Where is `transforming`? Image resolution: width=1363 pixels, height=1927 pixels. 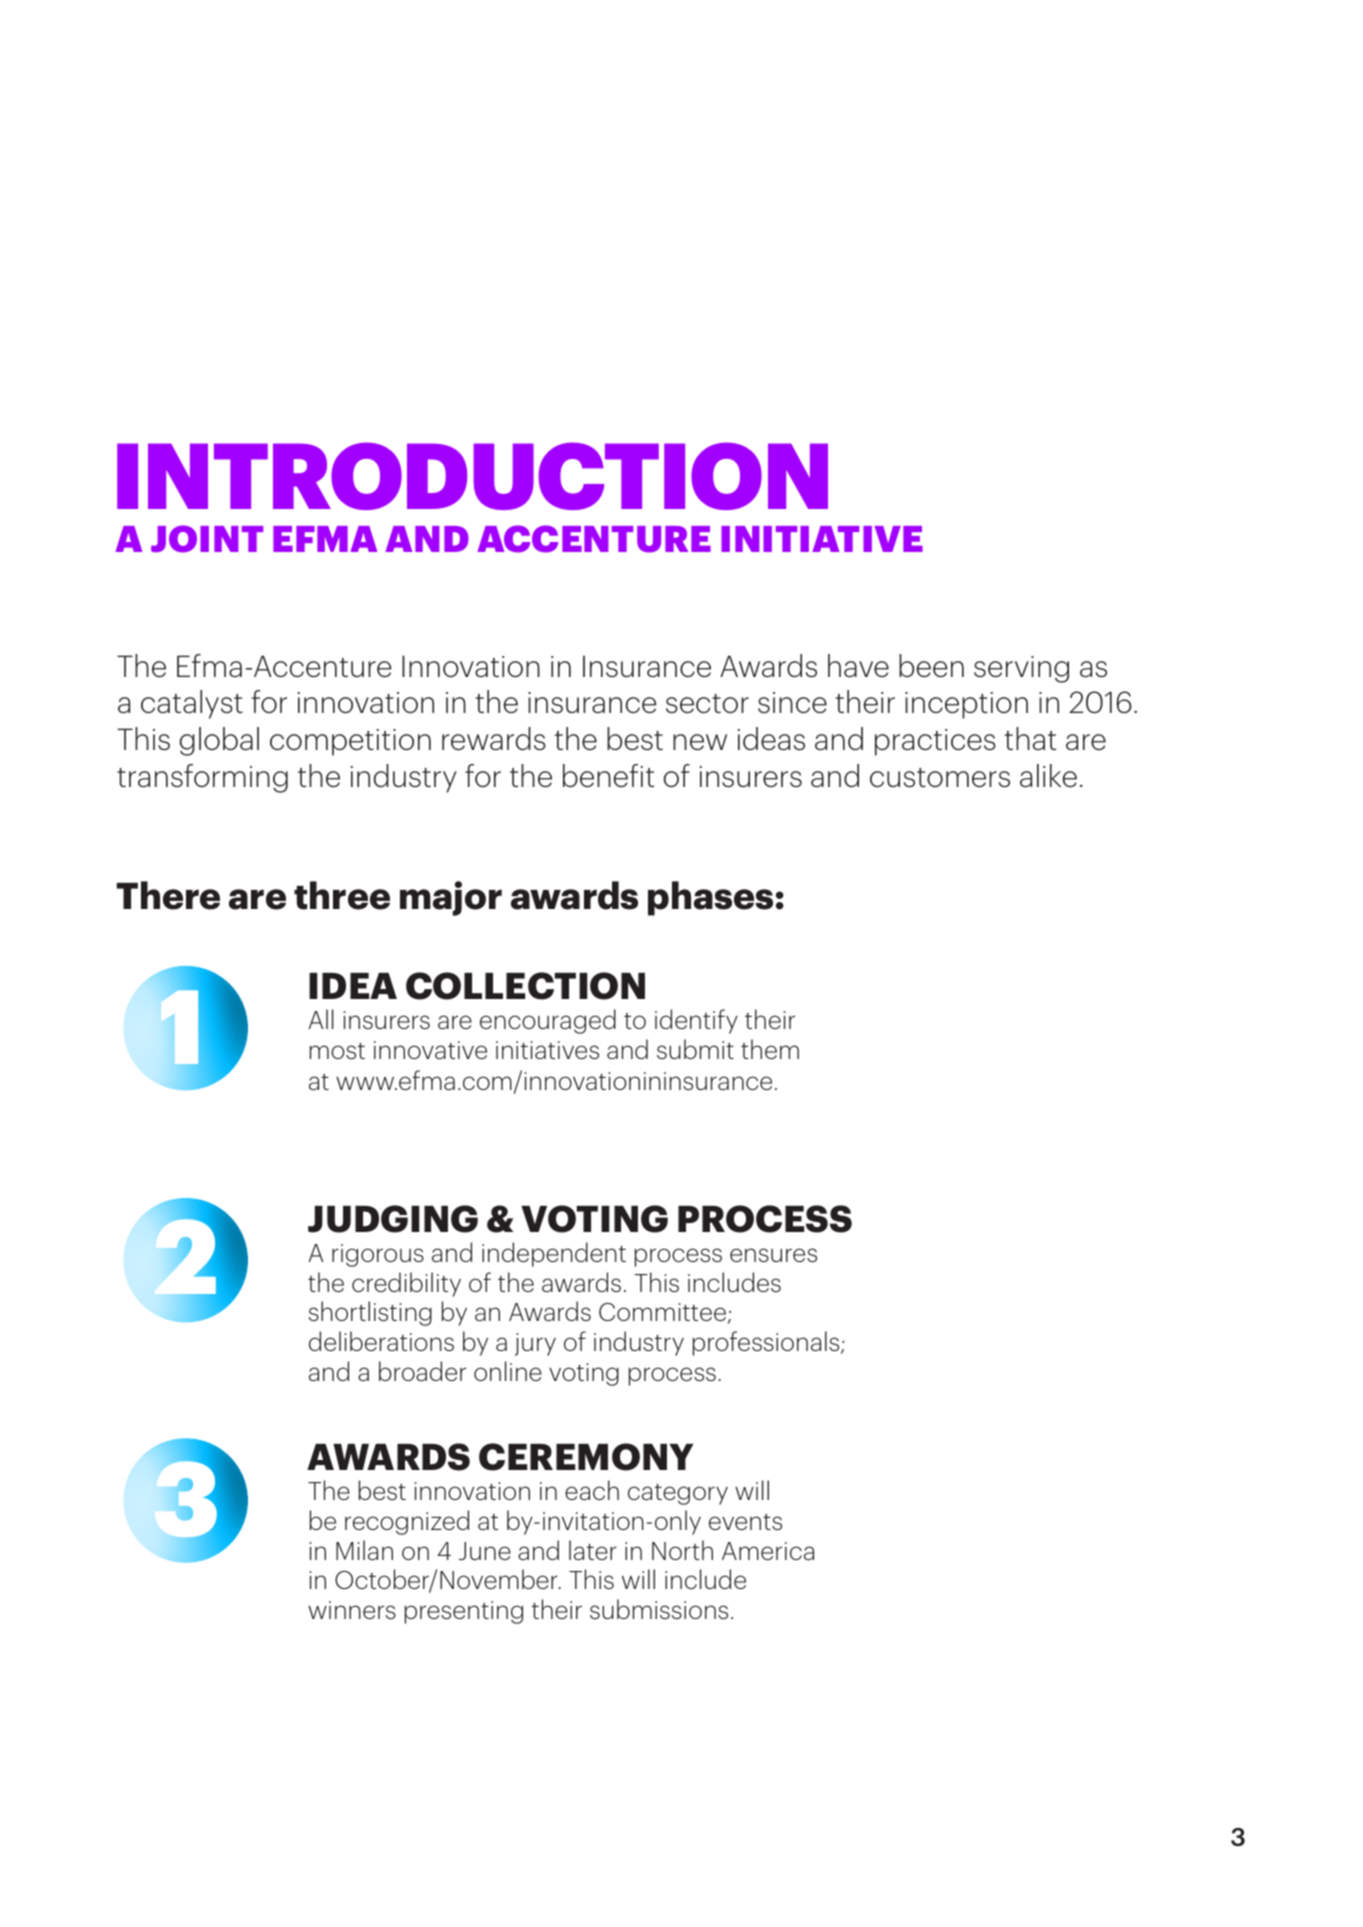
transforming is located at coordinates (202, 778).
